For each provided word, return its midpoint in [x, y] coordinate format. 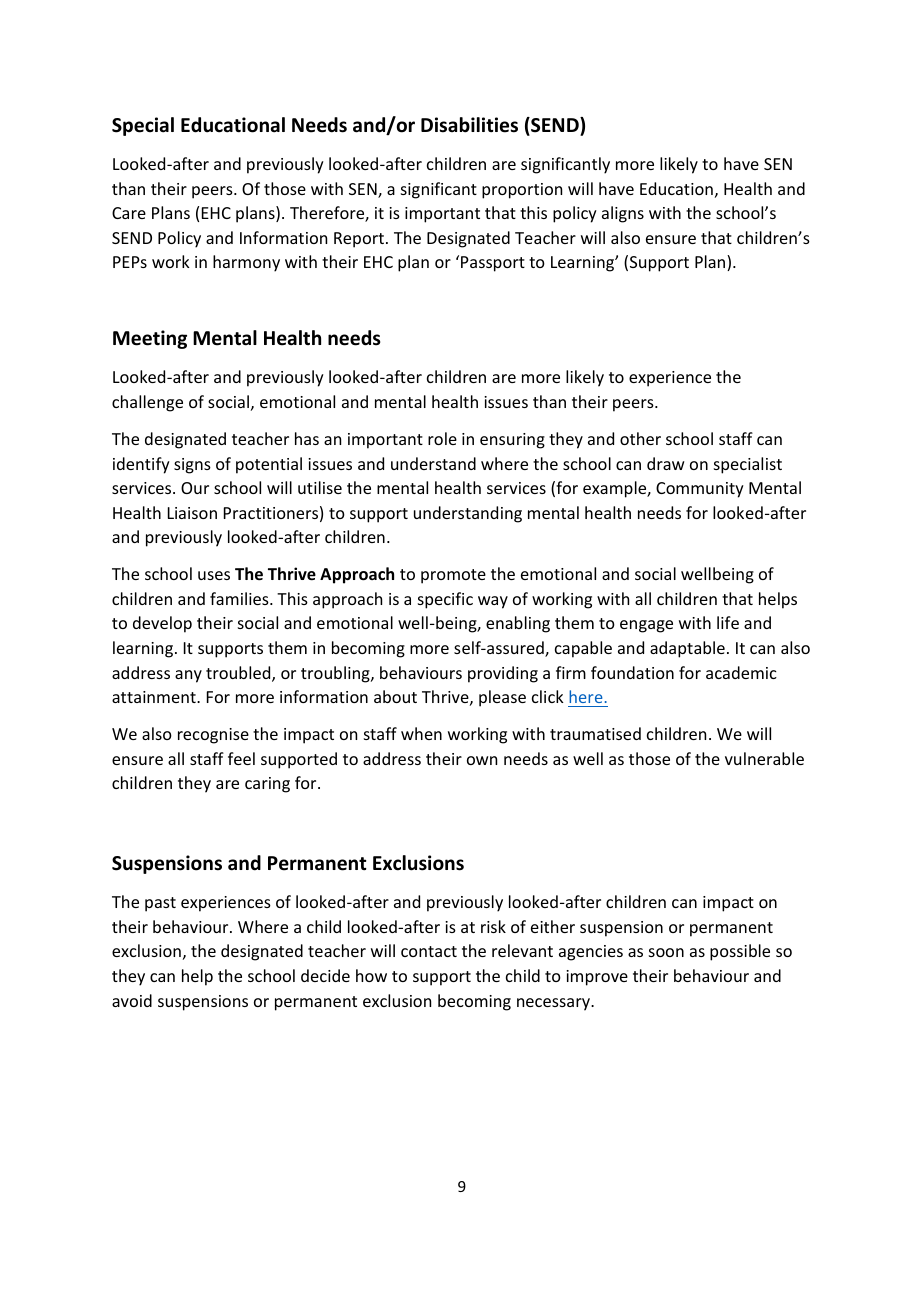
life [728, 622]
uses [214, 575]
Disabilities [469, 125]
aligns [623, 214]
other [640, 438]
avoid [132, 1000]
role [442, 438]
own [482, 760]
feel [241, 758]
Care [129, 213]
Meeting [150, 339]
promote [453, 576]
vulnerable [764, 758]
